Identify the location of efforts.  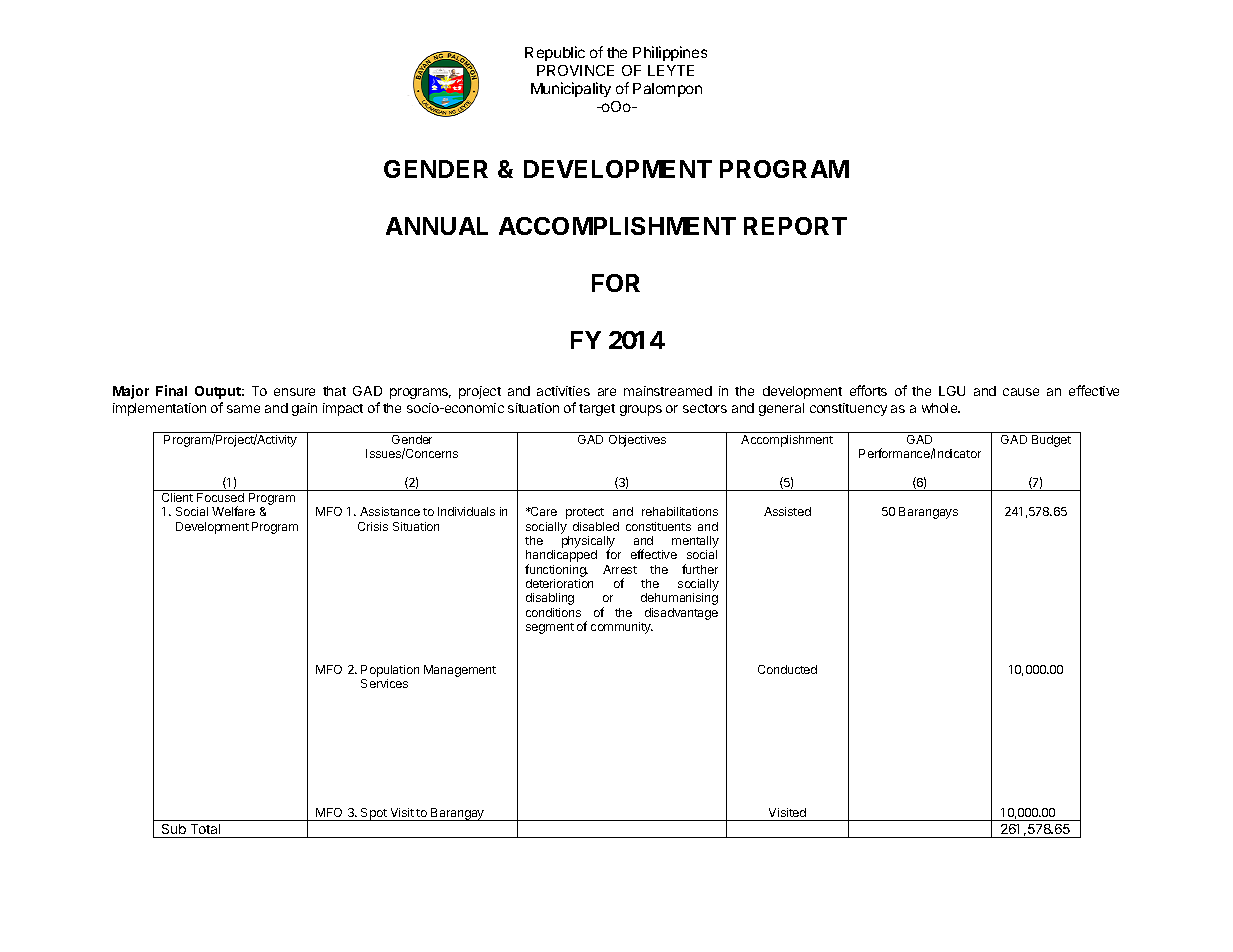
(868, 390).
